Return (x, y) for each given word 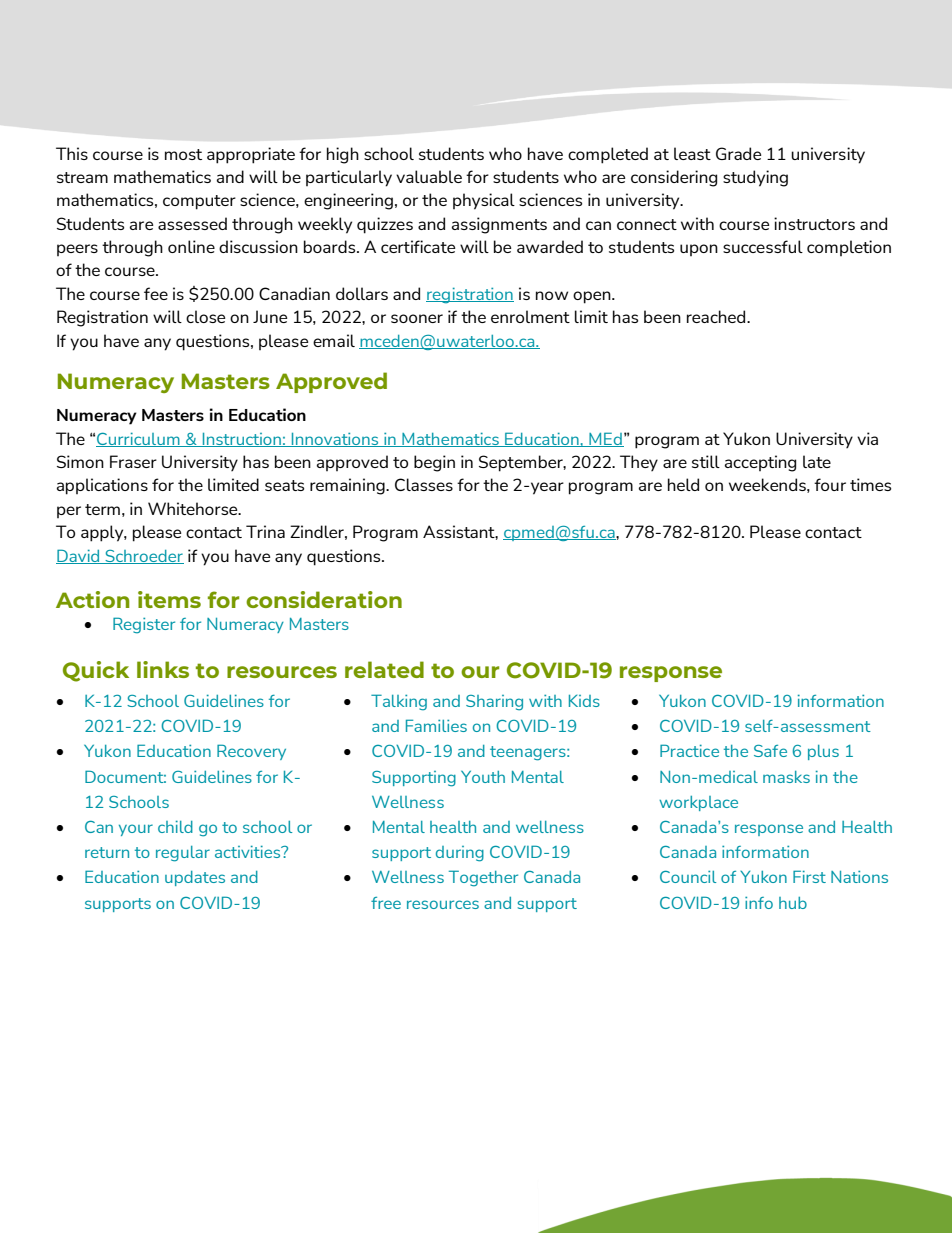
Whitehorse (194, 508)
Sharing (494, 703)
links (163, 669)
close (205, 316)
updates (195, 878)
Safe (770, 751)
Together (483, 878)
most (183, 154)
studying (755, 178)
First (809, 876)
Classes (424, 484)
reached (717, 316)
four (830, 484)
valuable (429, 176)
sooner (417, 318)
